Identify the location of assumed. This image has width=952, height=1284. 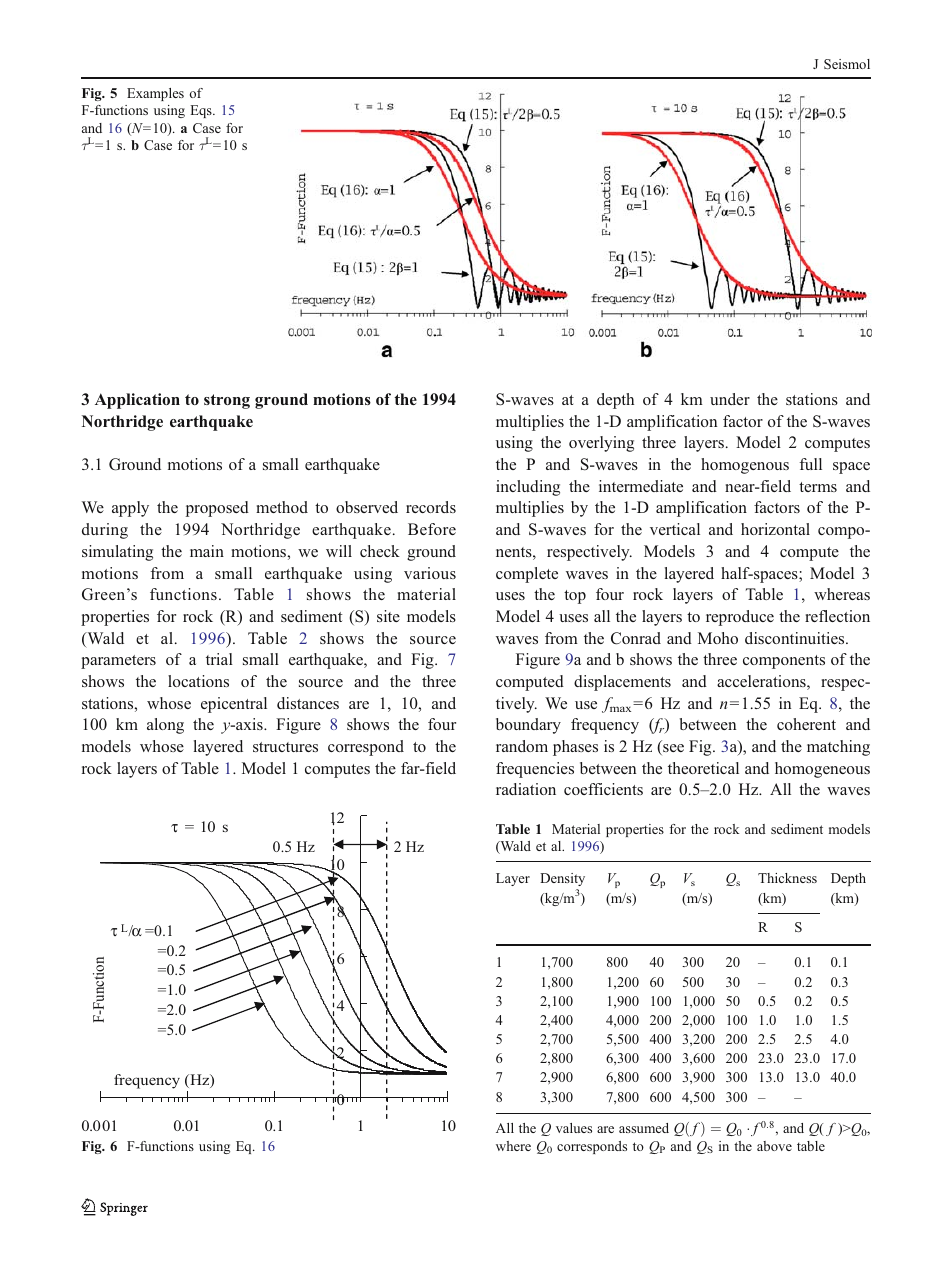
(644, 1128).
